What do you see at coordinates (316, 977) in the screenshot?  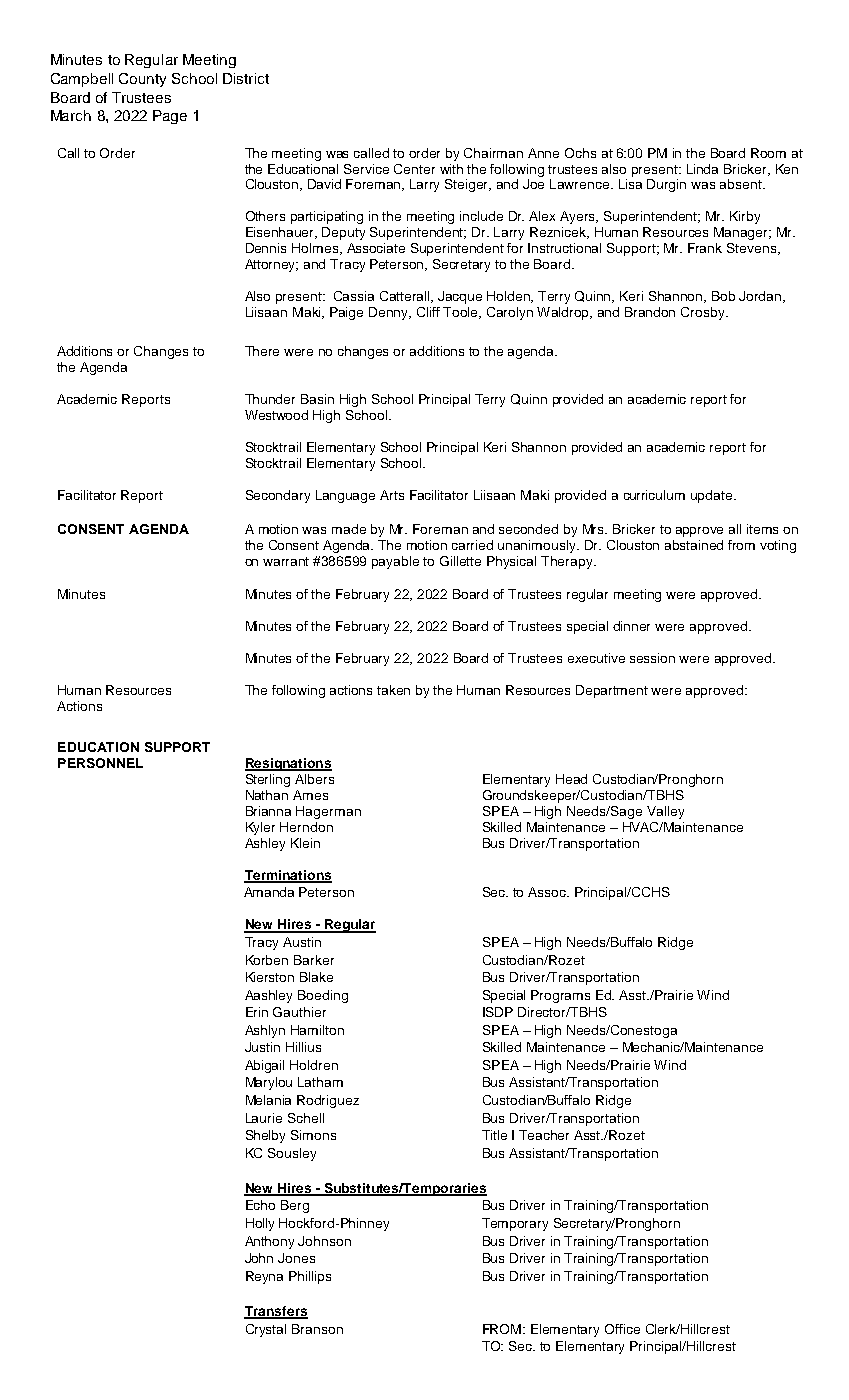 I see `Blake` at bounding box center [316, 977].
